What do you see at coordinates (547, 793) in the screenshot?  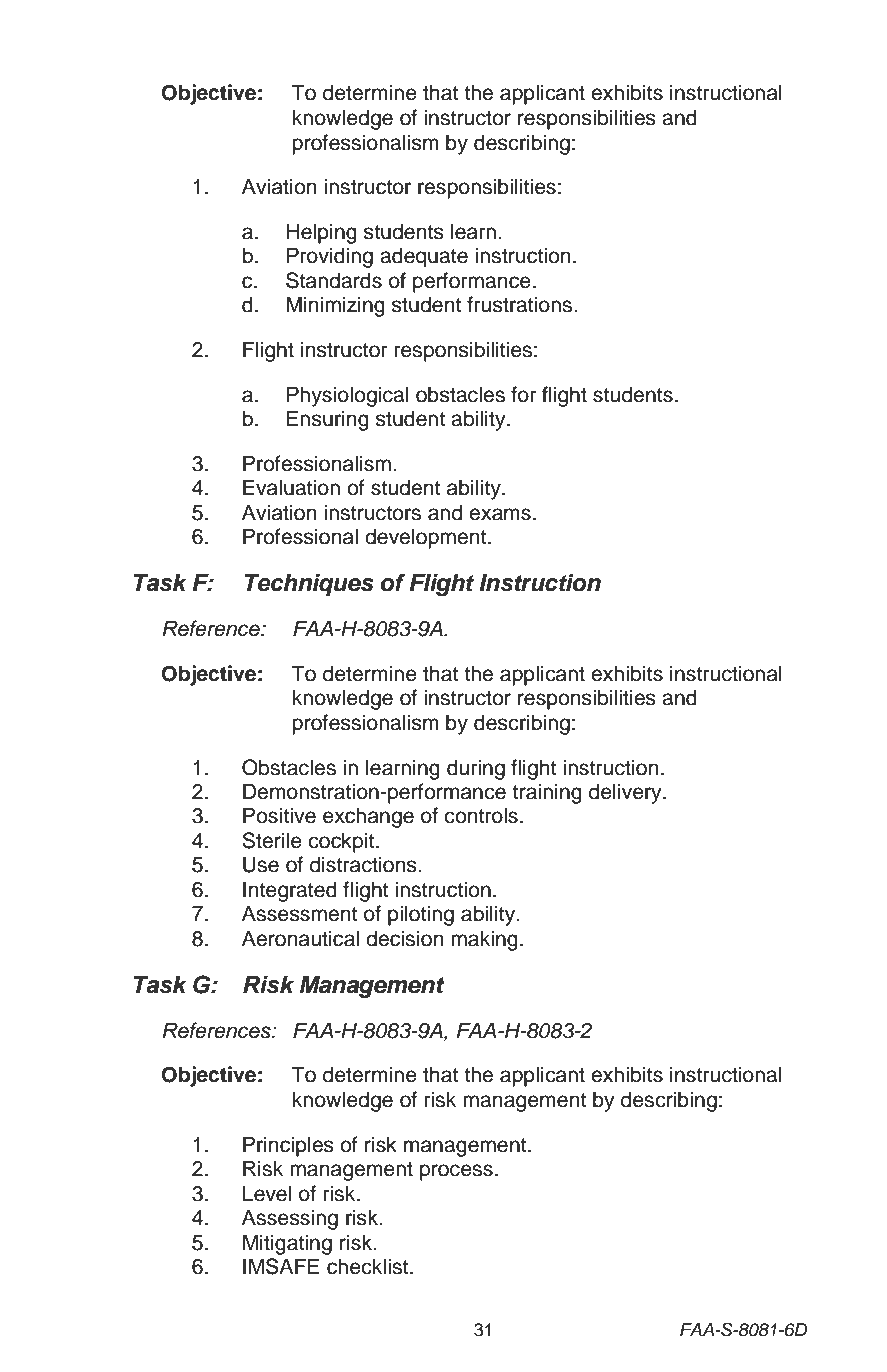 I see `training` at bounding box center [547, 793].
